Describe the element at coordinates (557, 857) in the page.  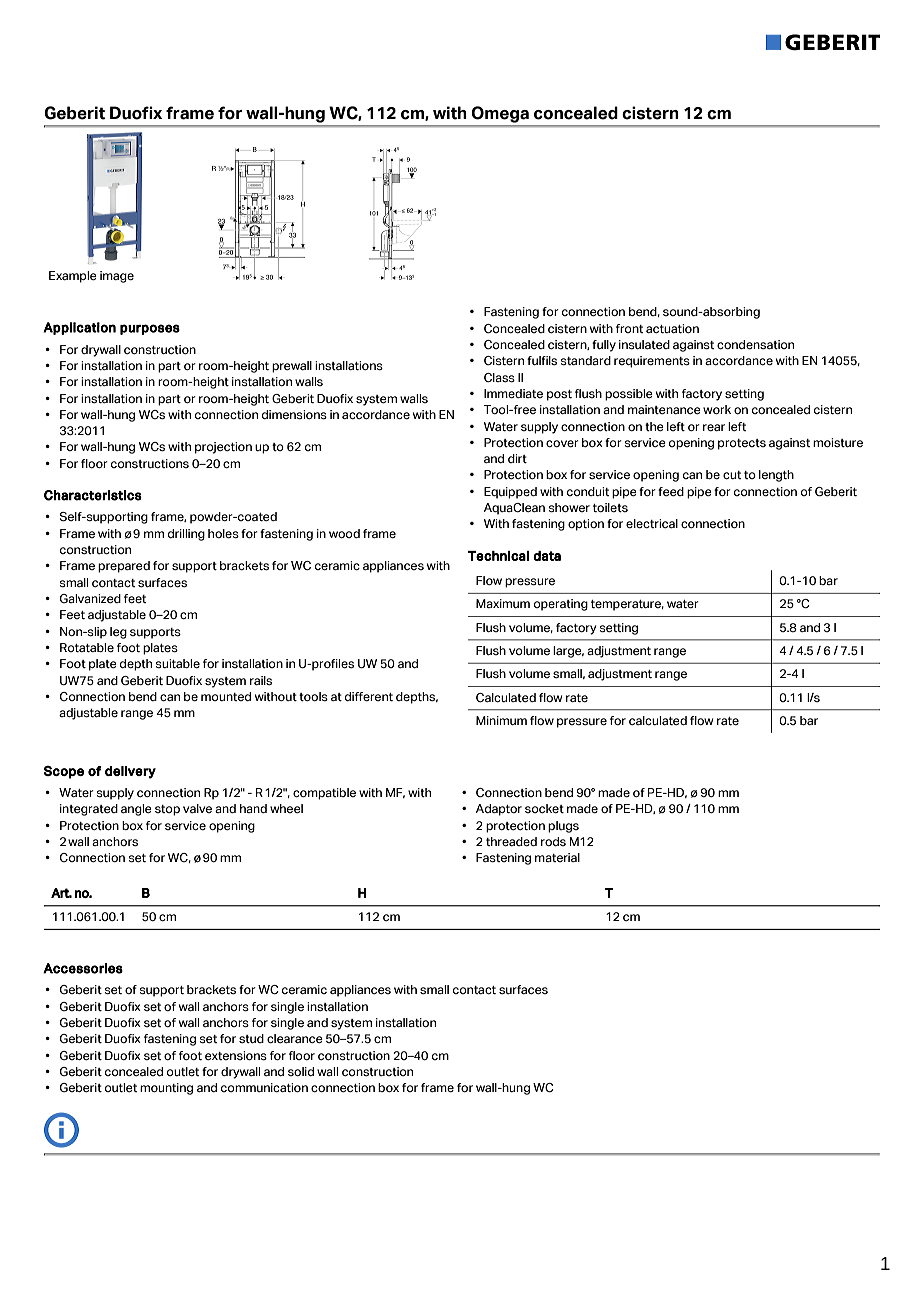
I see `material` at that location.
